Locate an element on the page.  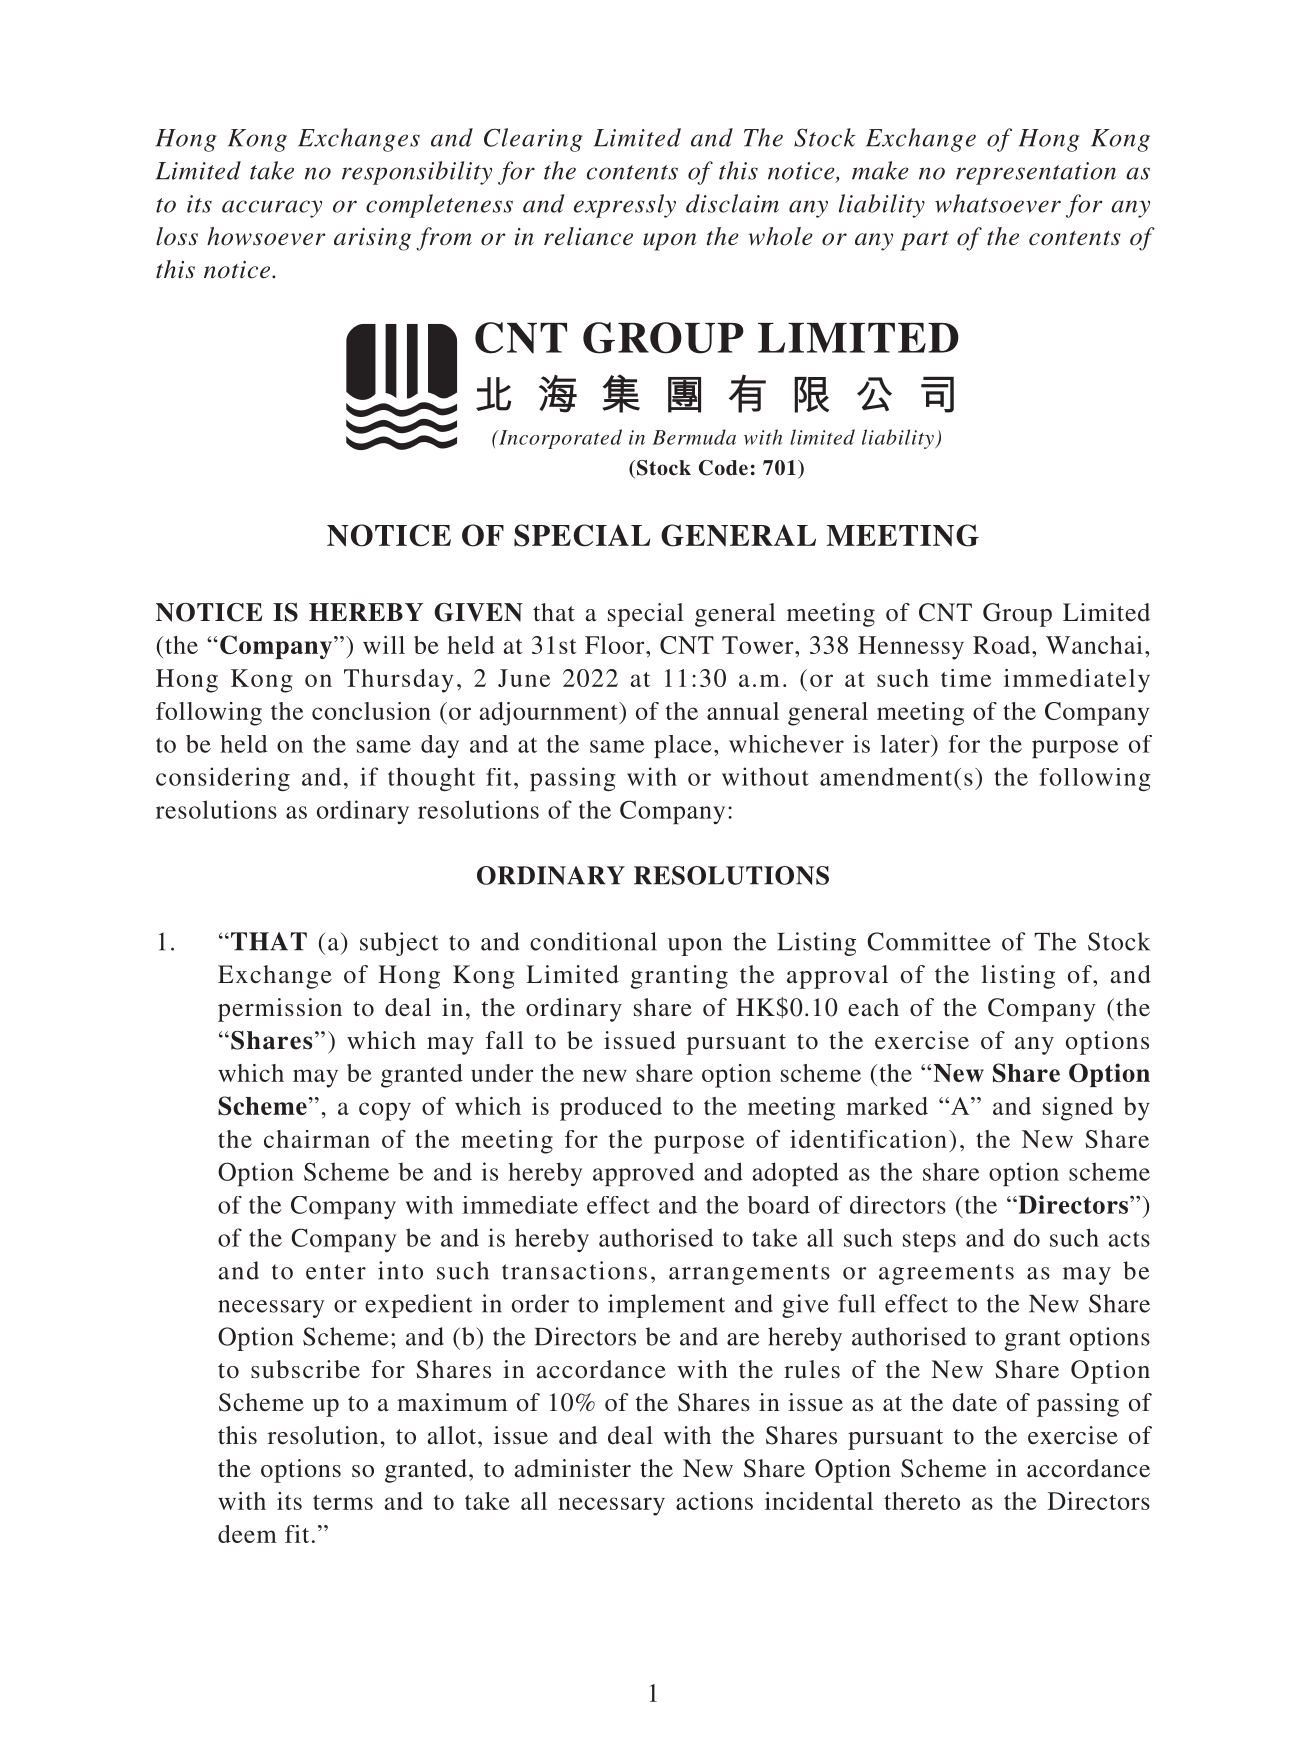
representation is located at coordinates (1036, 173).
